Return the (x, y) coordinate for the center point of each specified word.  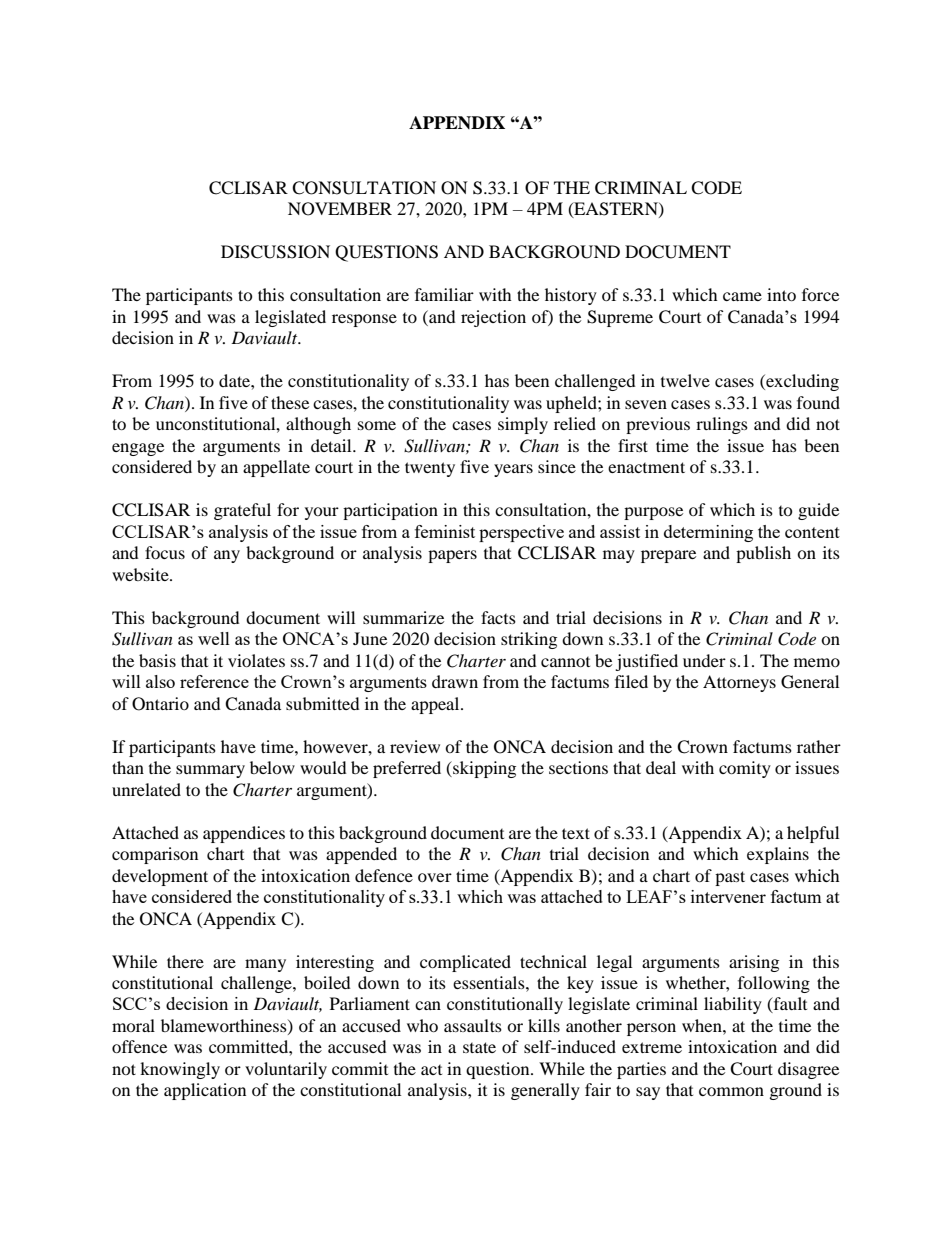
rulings (722, 425)
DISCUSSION (275, 252)
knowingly (180, 1070)
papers (452, 556)
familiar (444, 294)
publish (763, 554)
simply (523, 425)
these (290, 402)
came (742, 296)
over (435, 877)
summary (210, 771)
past (730, 878)
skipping (483, 769)
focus (165, 552)
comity (745, 769)
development (160, 877)
